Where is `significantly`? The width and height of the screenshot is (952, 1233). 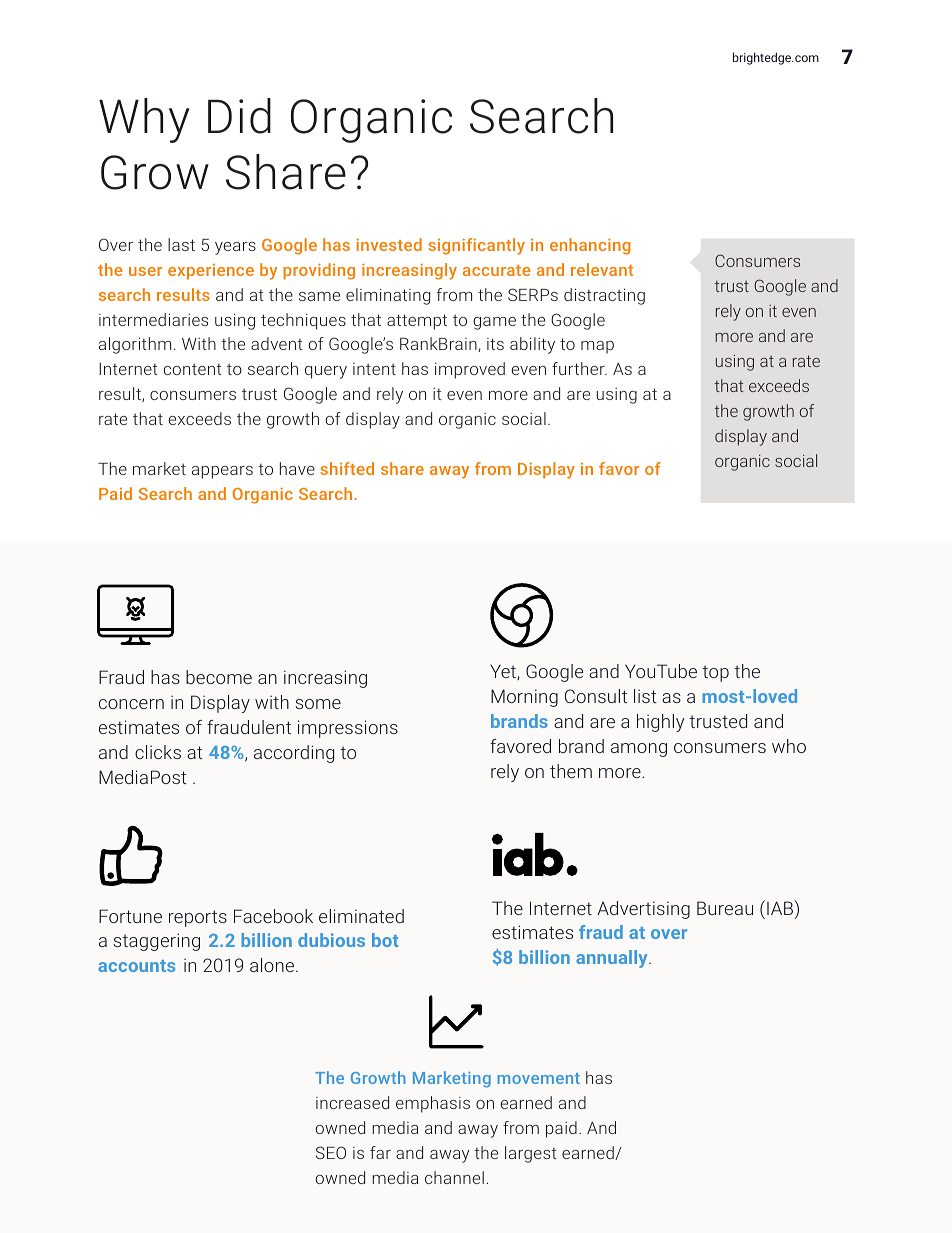
significantly is located at coordinates (476, 246).
